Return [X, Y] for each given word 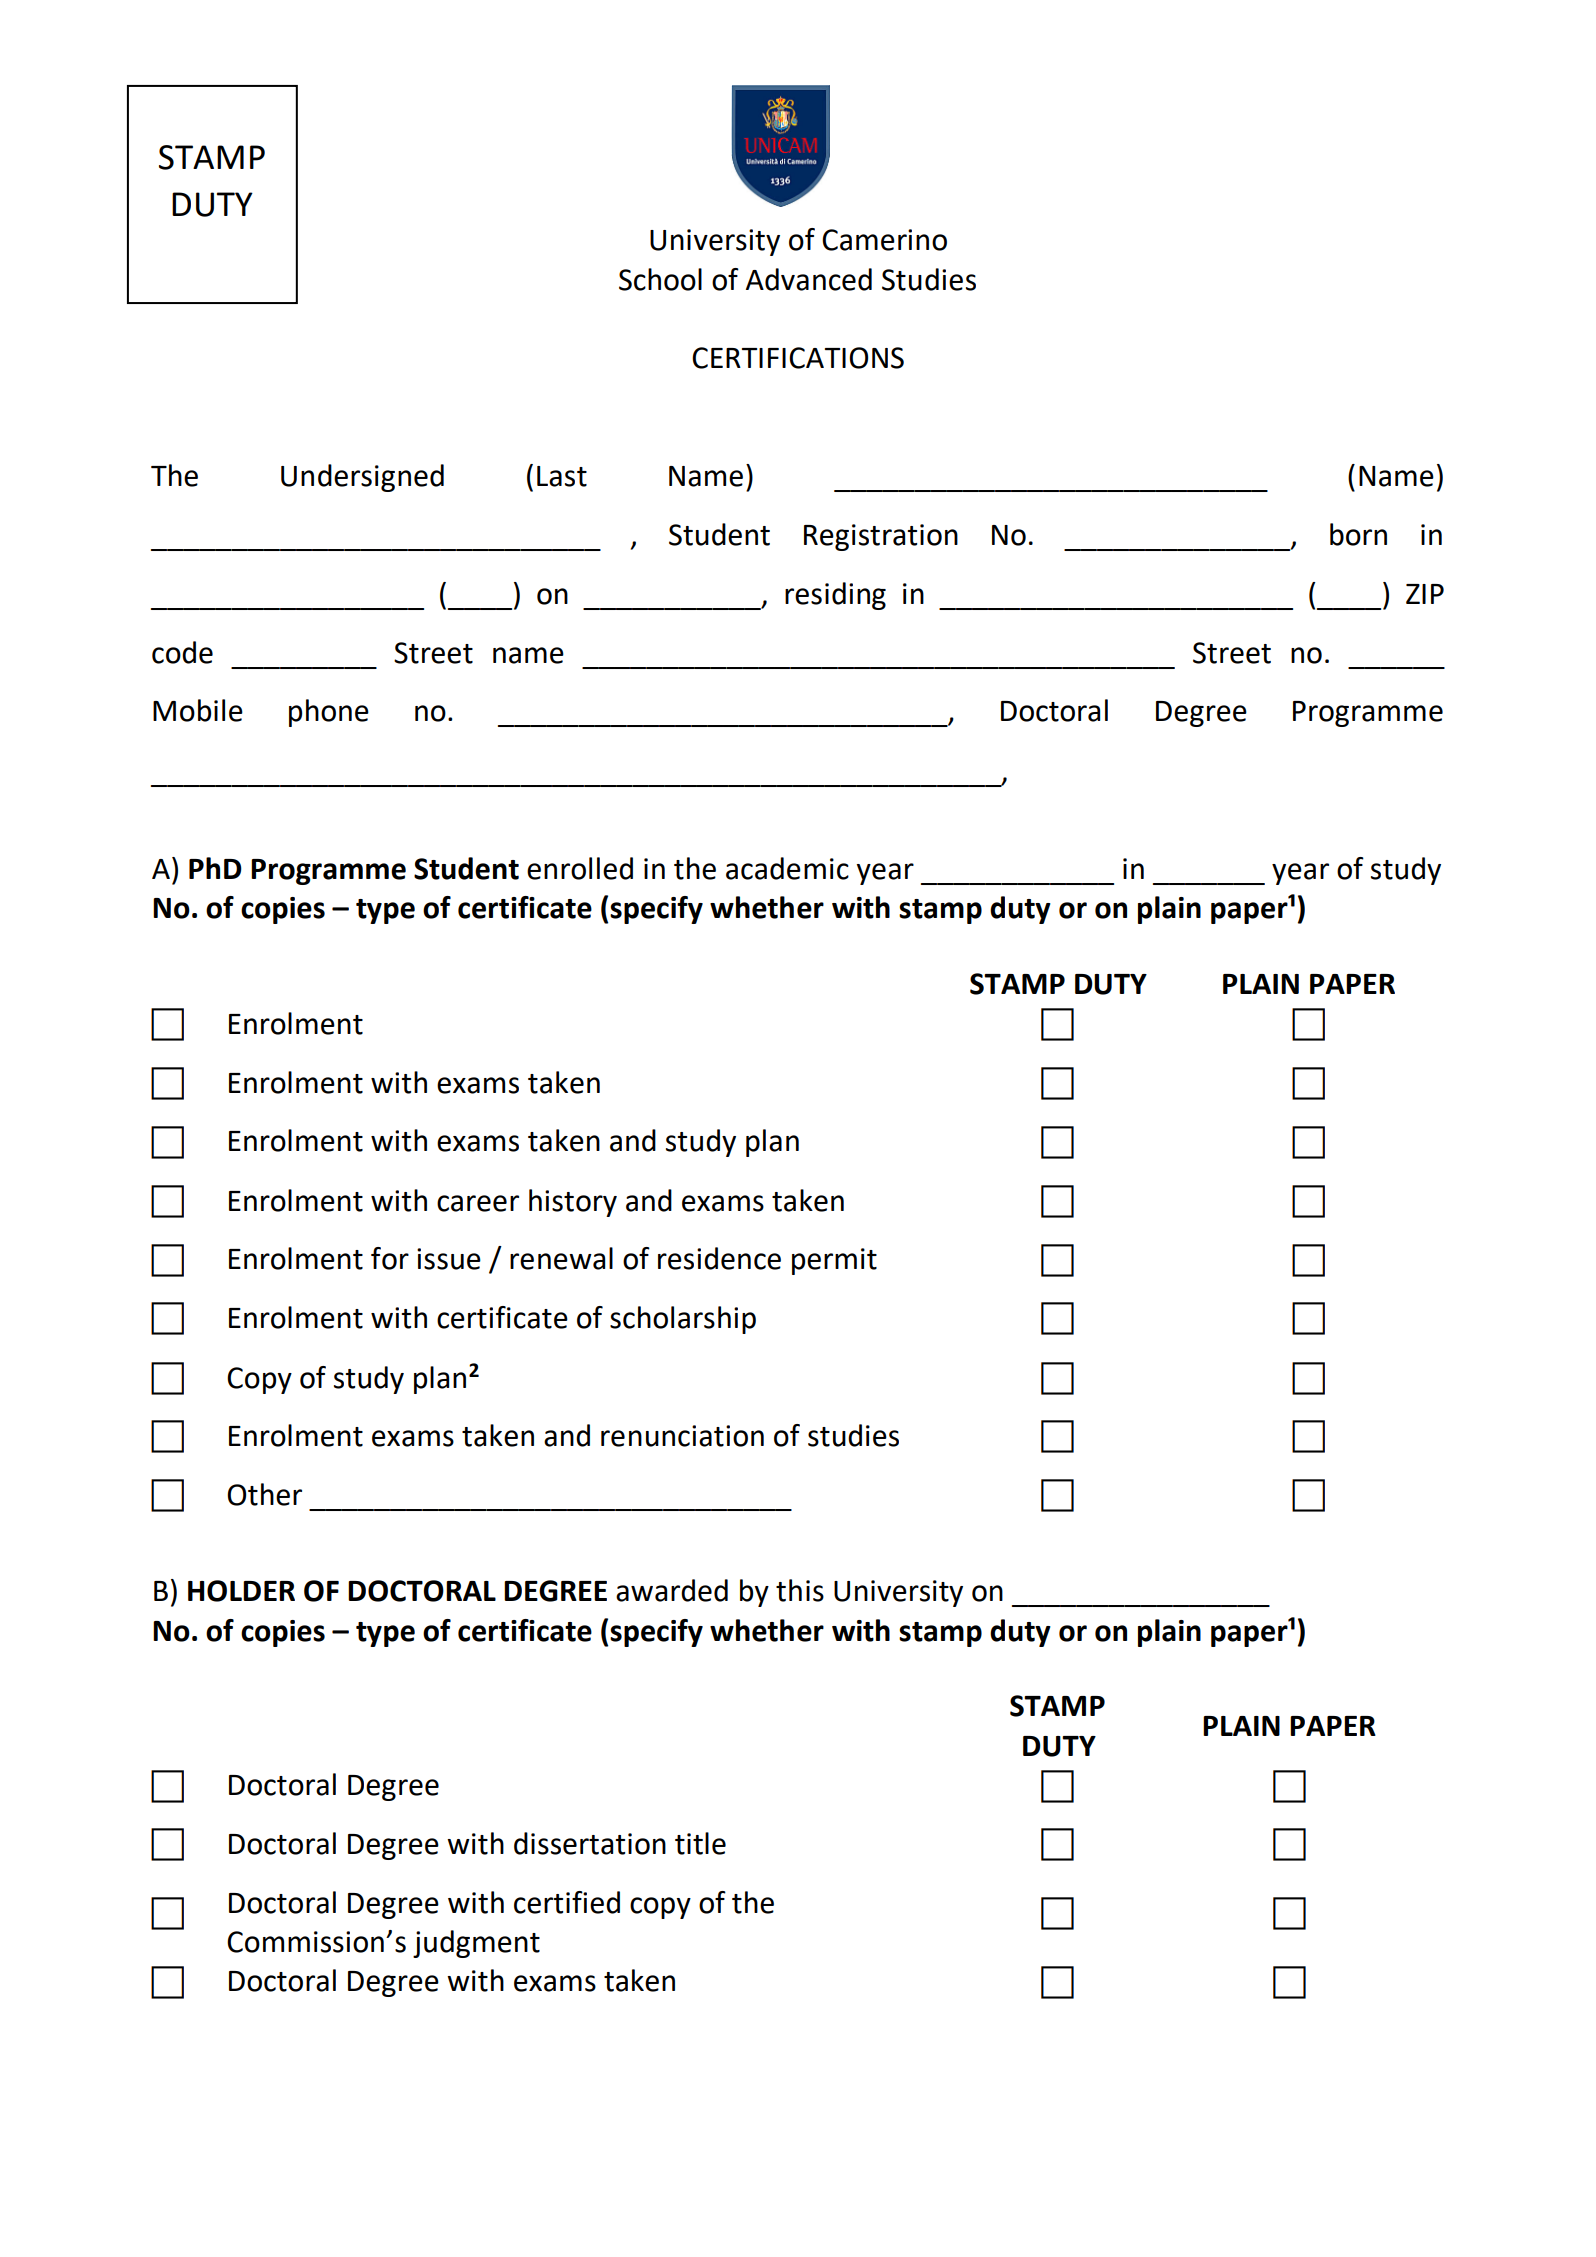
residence [719, 1258]
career [478, 1203]
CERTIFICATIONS [798, 358]
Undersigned [362, 478]
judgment [476, 1944]
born [1358, 534]
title [700, 1843]
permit [834, 1261]
